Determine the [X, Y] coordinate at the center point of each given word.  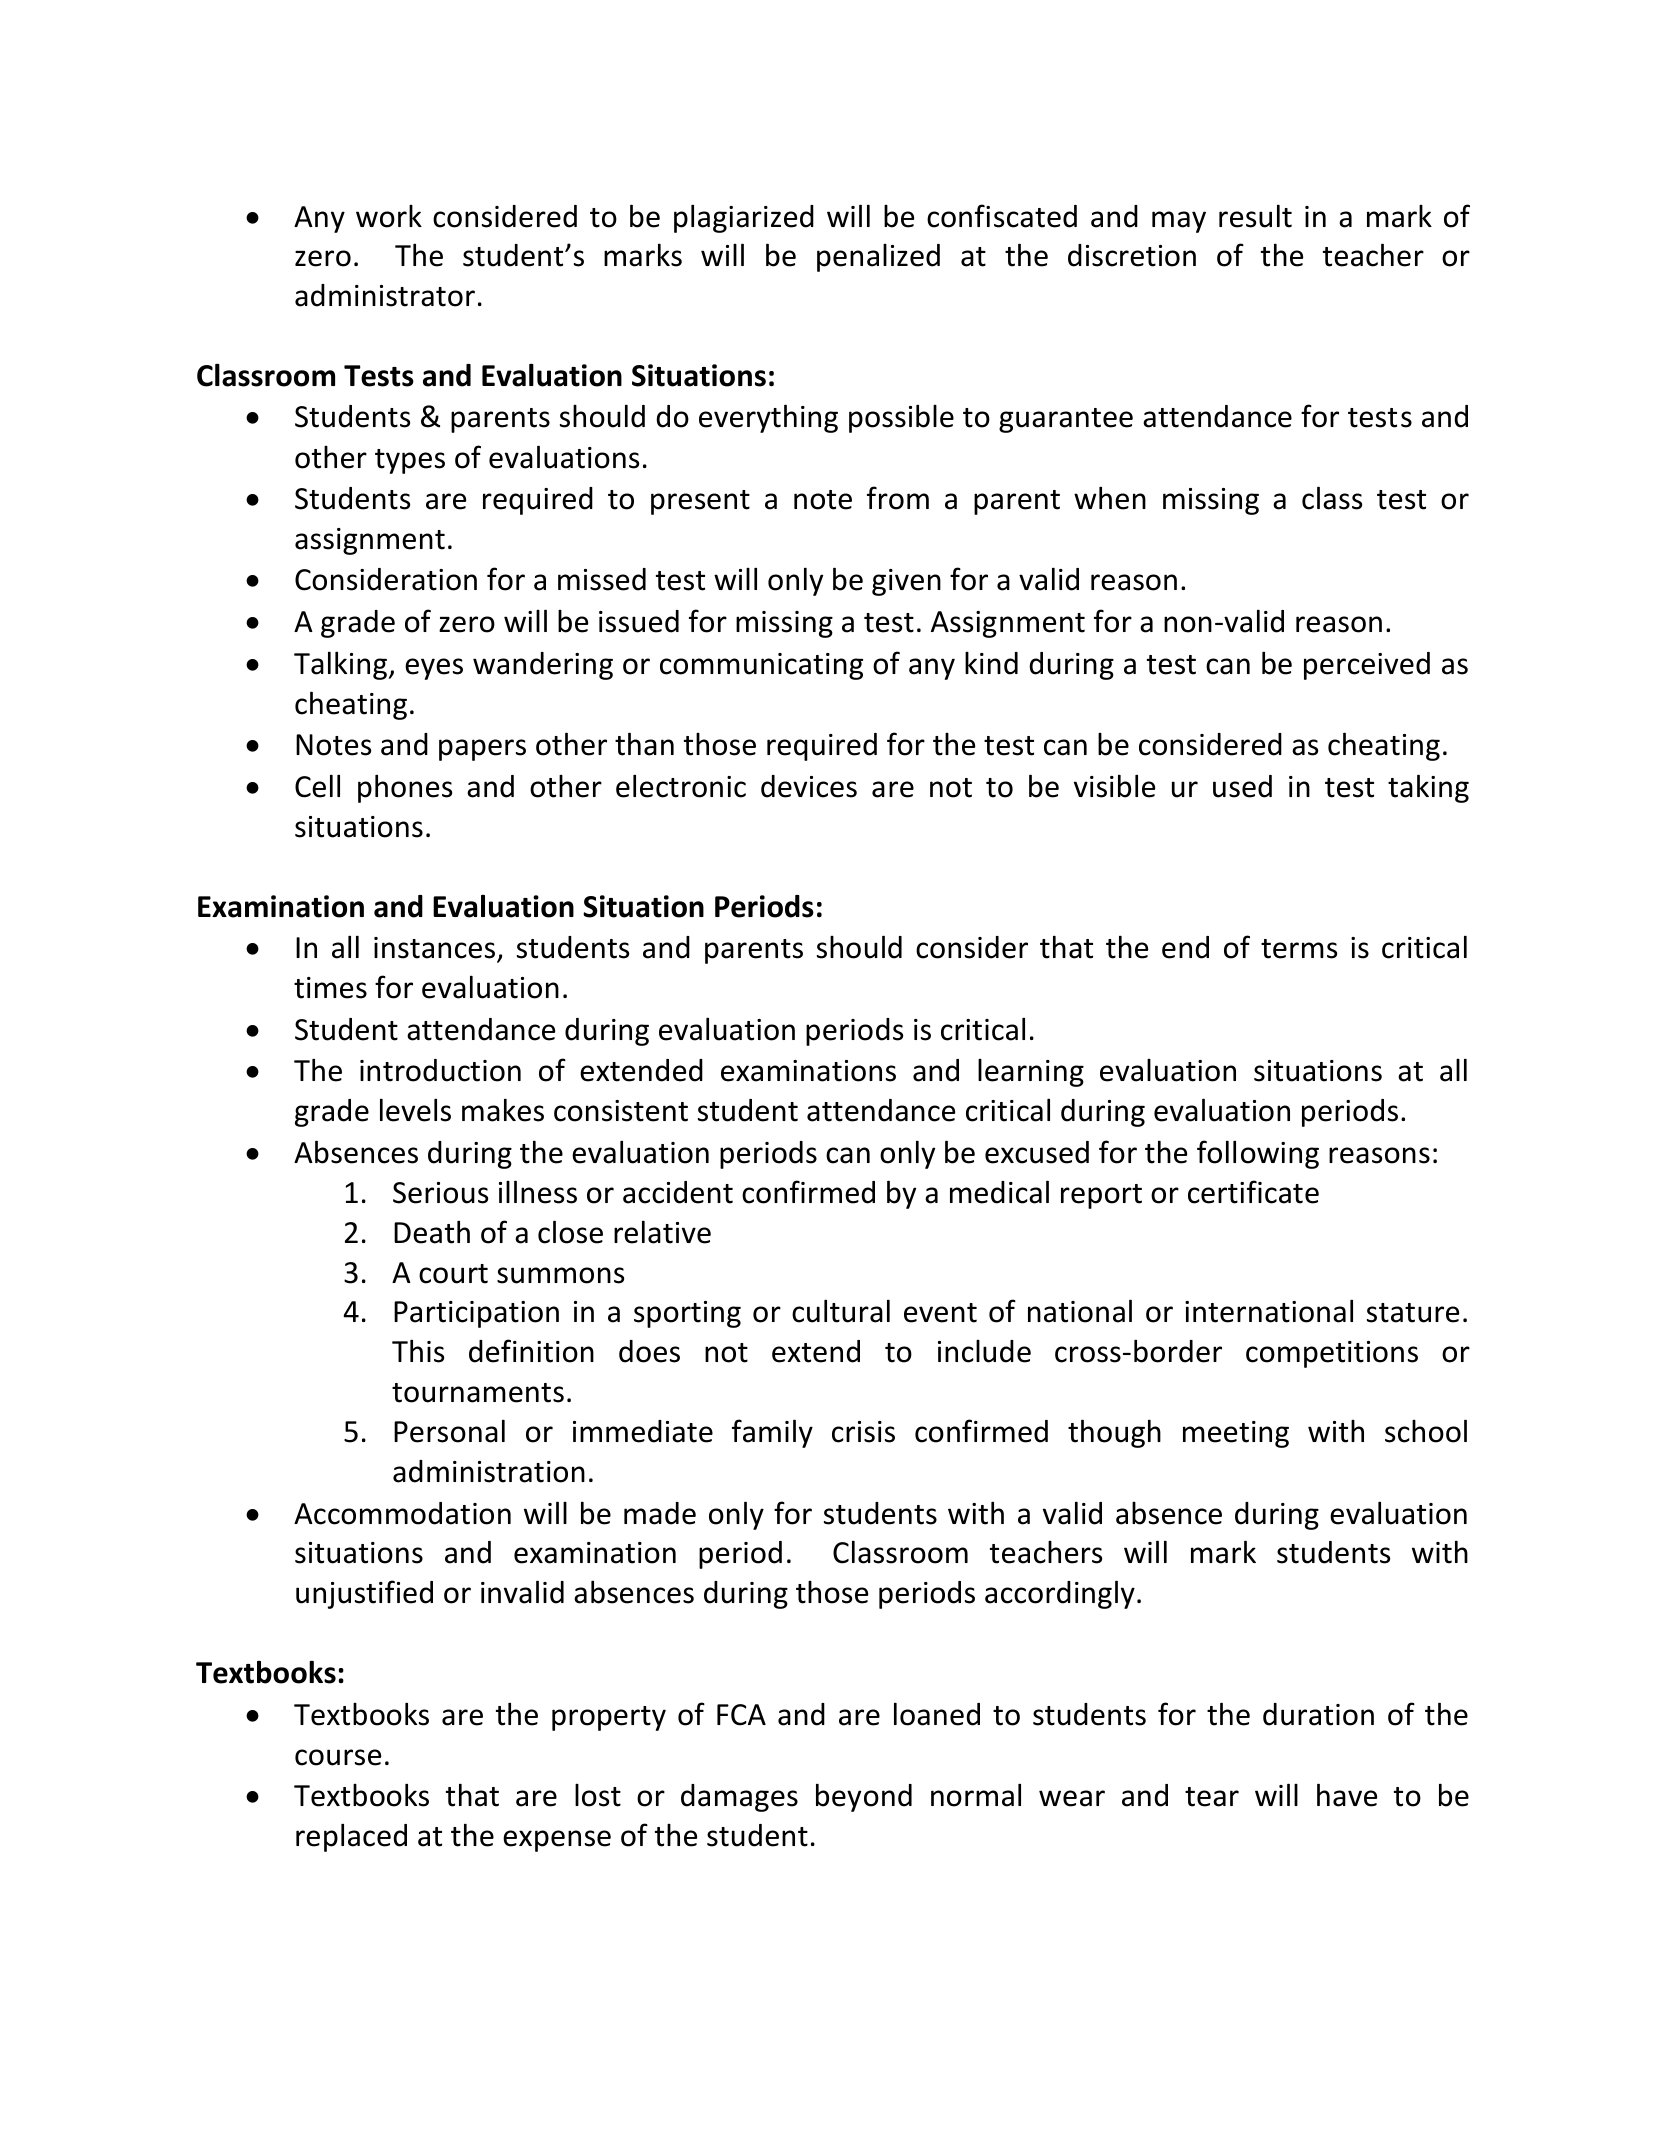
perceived [1367, 666]
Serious [440, 1193]
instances [436, 949]
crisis [863, 1432]
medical [999, 1192]
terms [1299, 949]
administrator [385, 295]
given [906, 582]
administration [489, 1471]
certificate [1253, 1192]
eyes [434, 669]
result [1255, 216]
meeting [1236, 1434]
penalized [878, 258]
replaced [351, 1837]
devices [809, 786]
